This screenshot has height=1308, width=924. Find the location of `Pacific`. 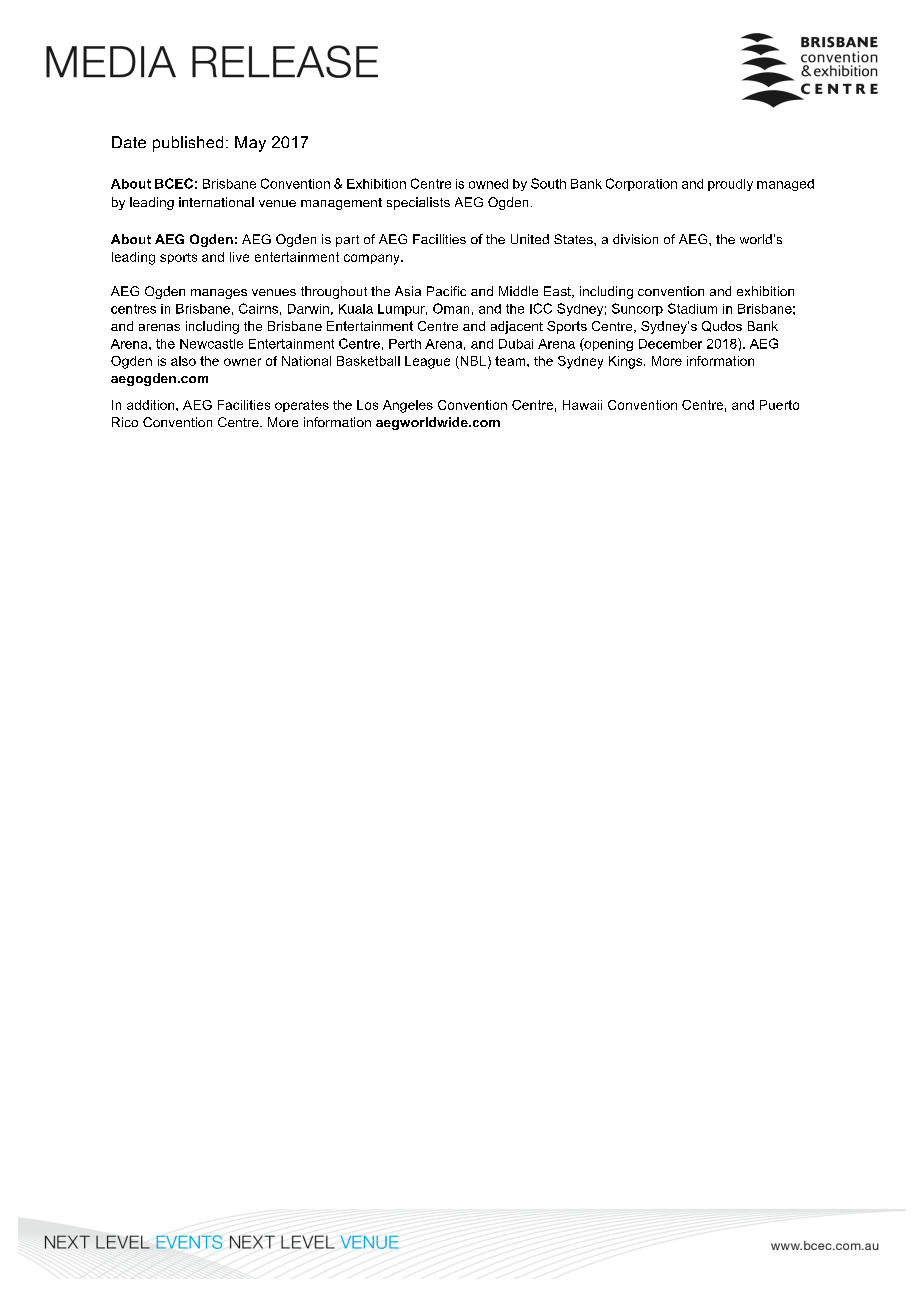

Pacific is located at coordinates (446, 291).
